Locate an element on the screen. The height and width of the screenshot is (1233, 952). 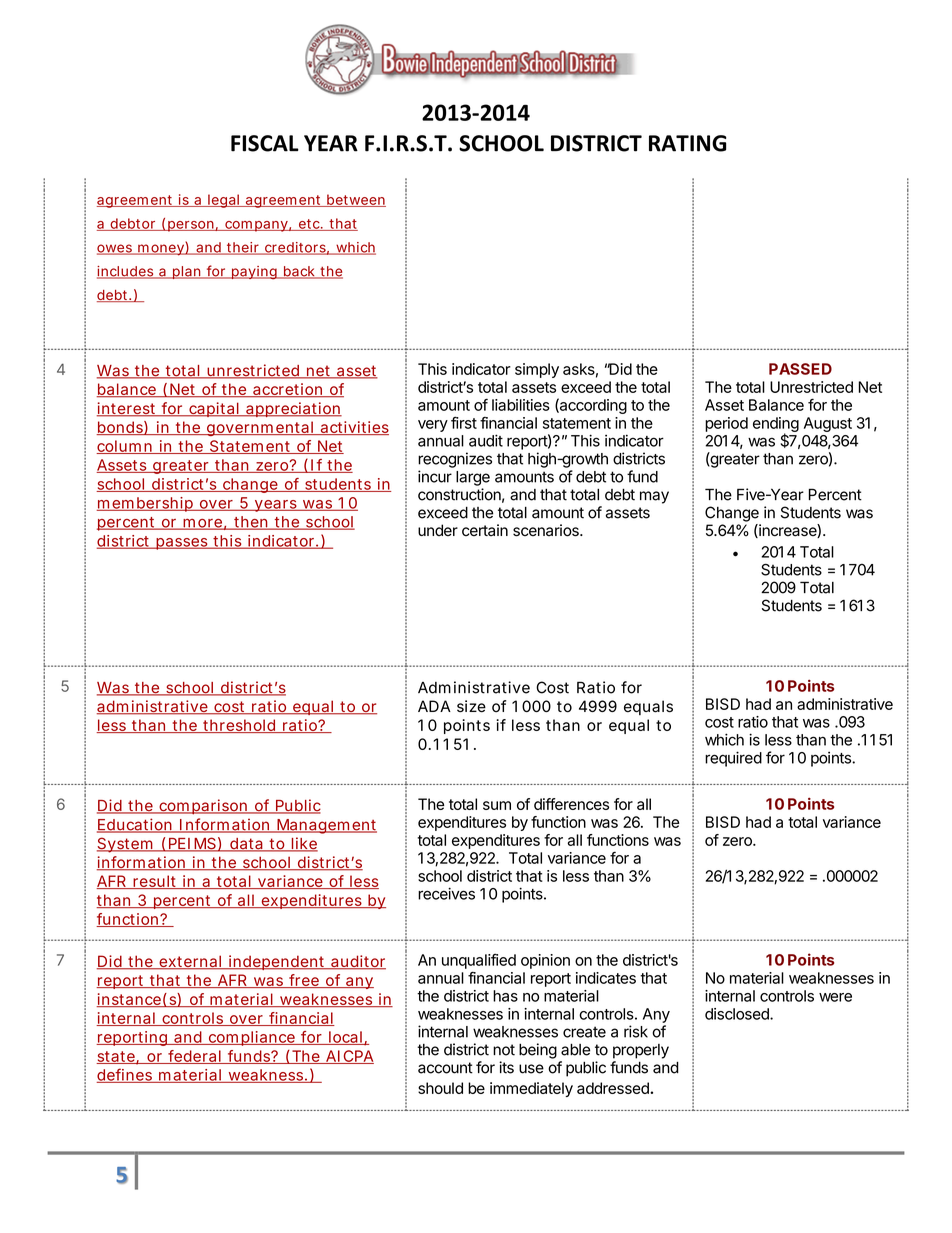
between is located at coordinates (355, 200).
